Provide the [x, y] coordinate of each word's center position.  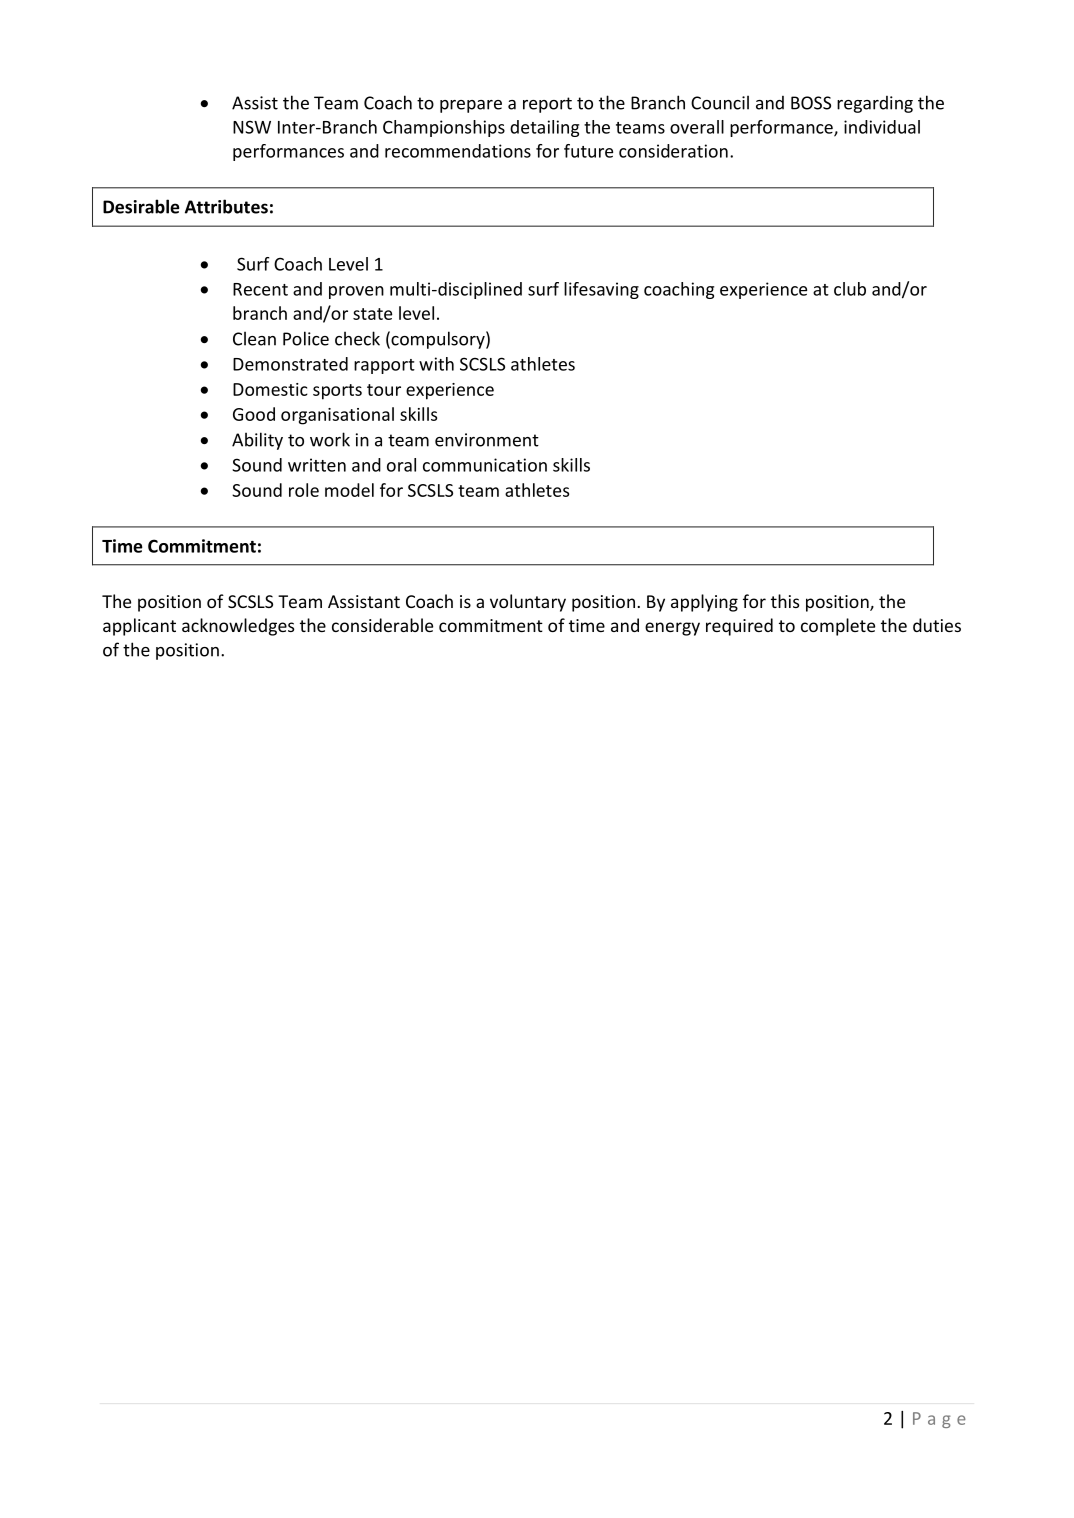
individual [882, 127]
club [850, 289]
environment [487, 440]
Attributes [226, 206]
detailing [544, 128]
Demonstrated [290, 364]
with [436, 364]
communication [485, 465]
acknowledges [238, 627]
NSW [252, 127]
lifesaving [601, 290]
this [785, 601]
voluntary [528, 603]
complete [838, 627]
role [304, 490]
